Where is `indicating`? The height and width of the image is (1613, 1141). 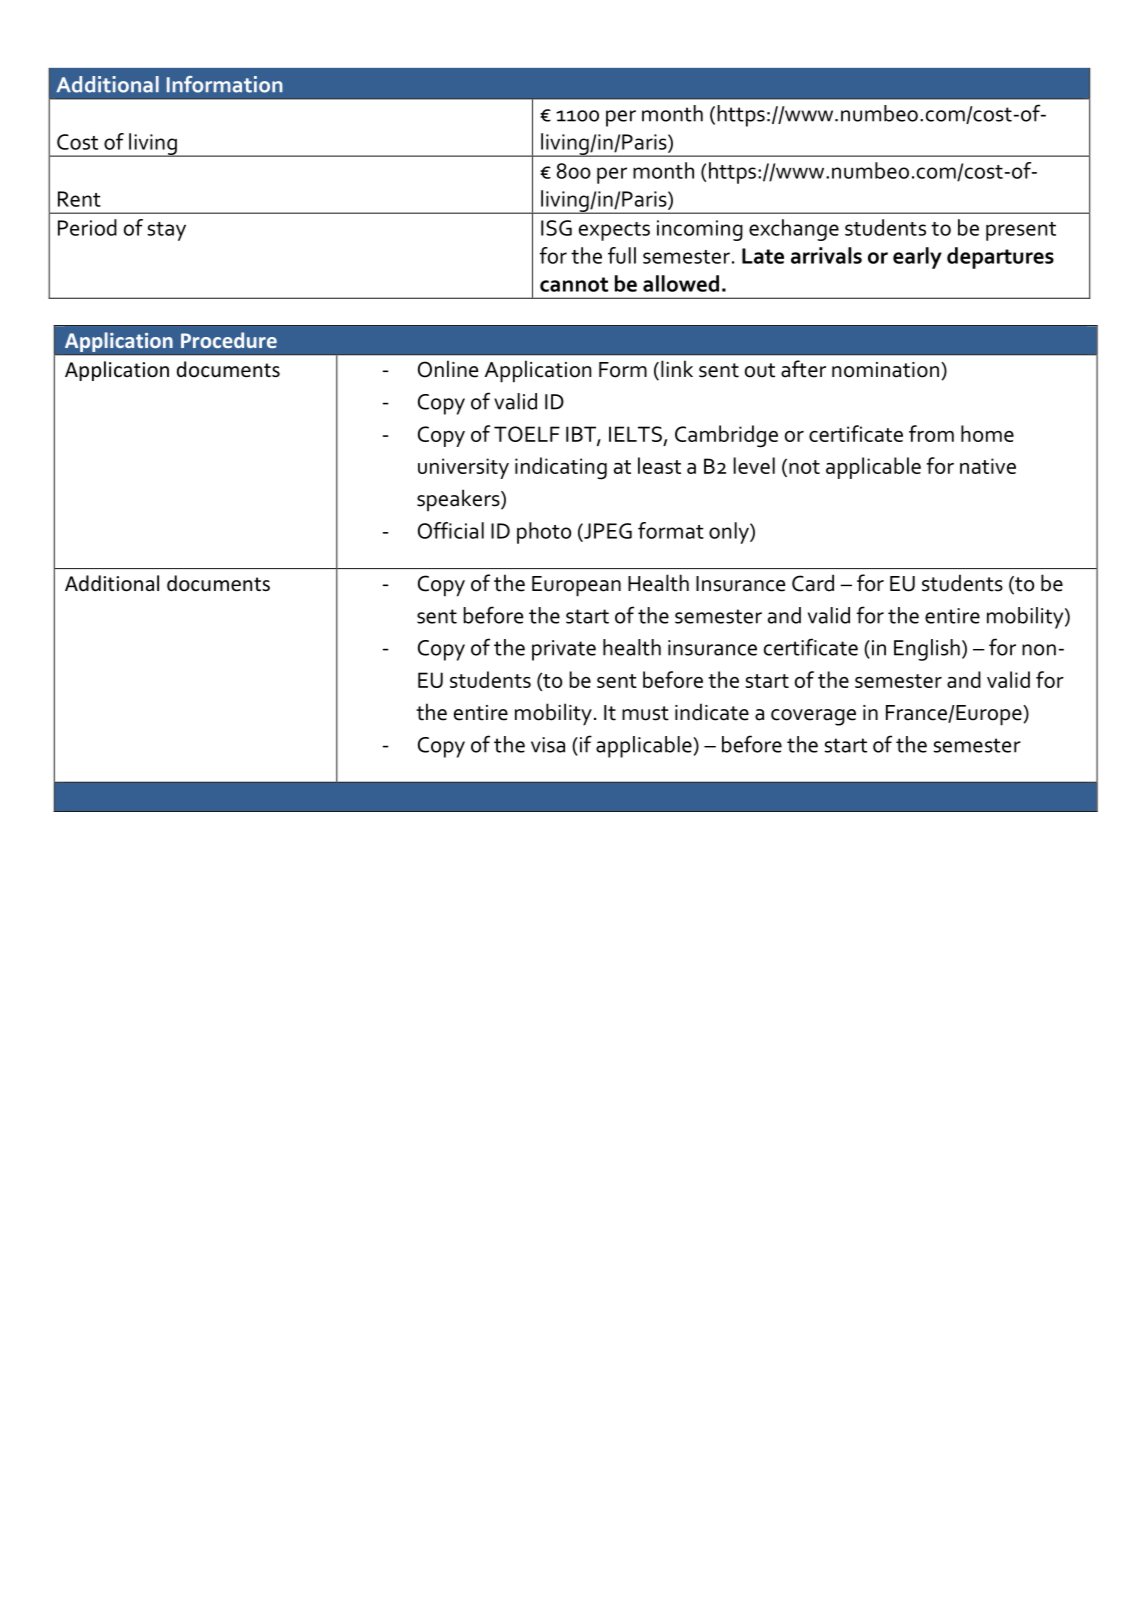
indicating is located at coordinates (561, 468).
